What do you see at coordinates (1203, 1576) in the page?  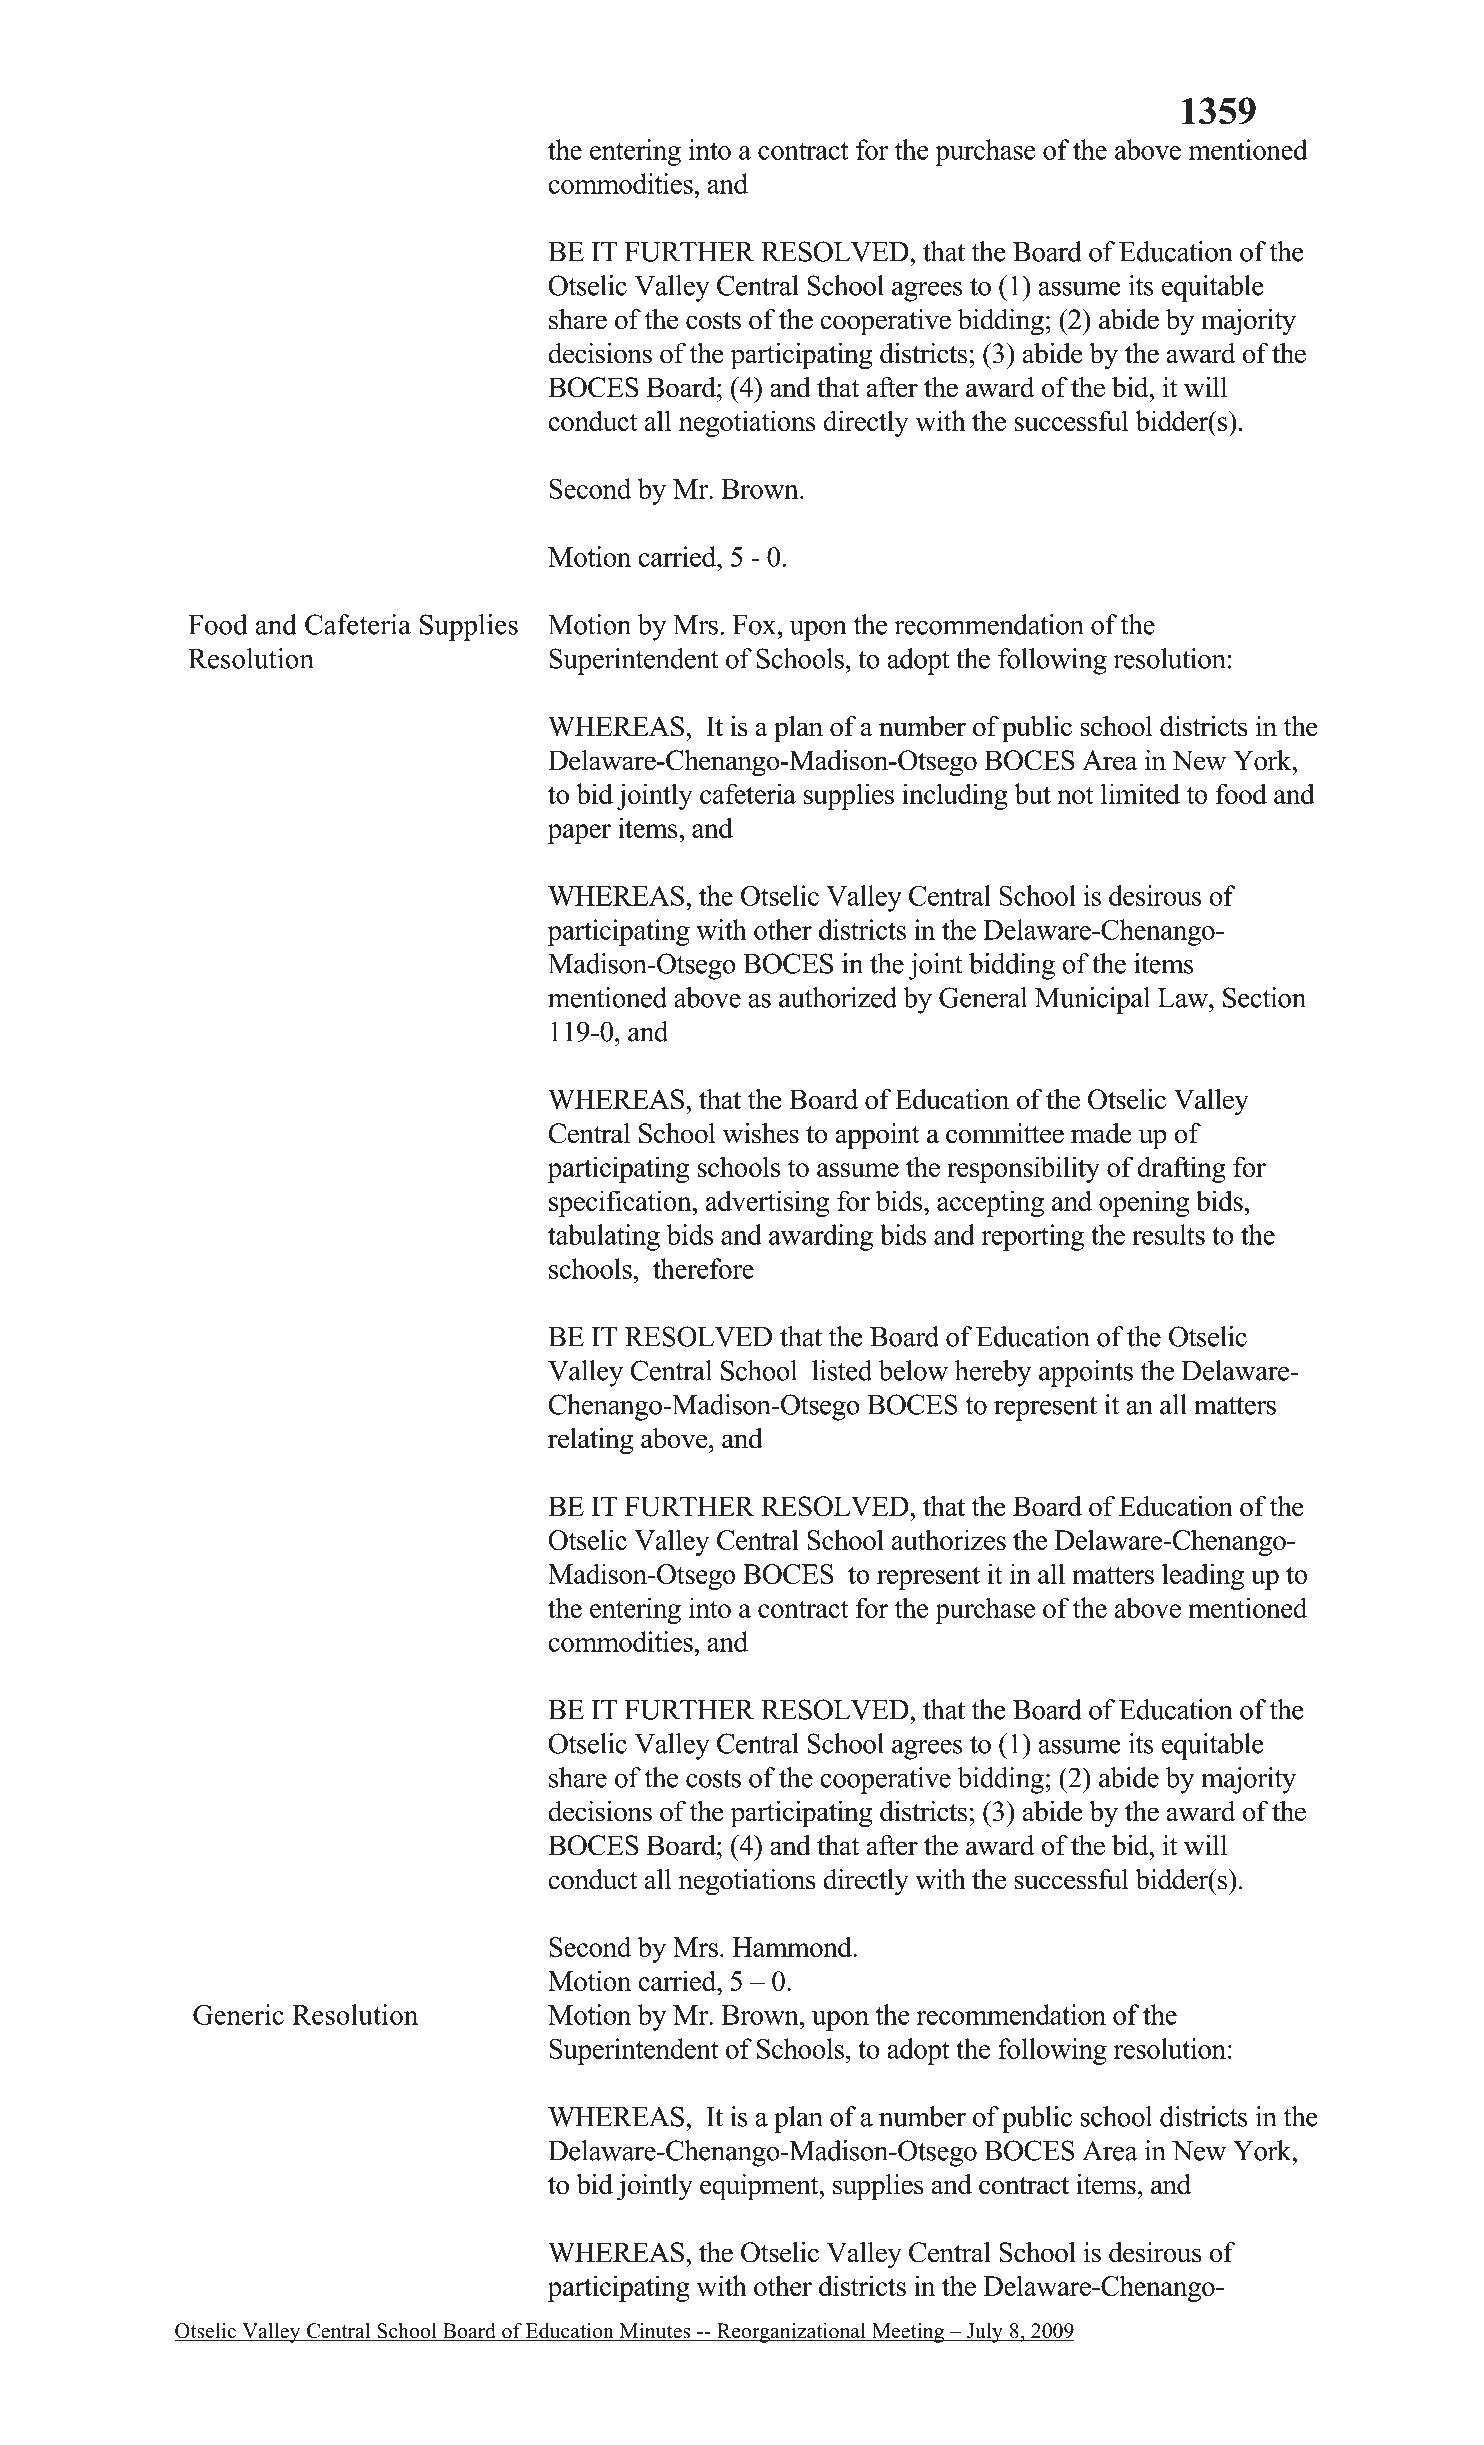 I see `leading` at bounding box center [1203, 1576].
